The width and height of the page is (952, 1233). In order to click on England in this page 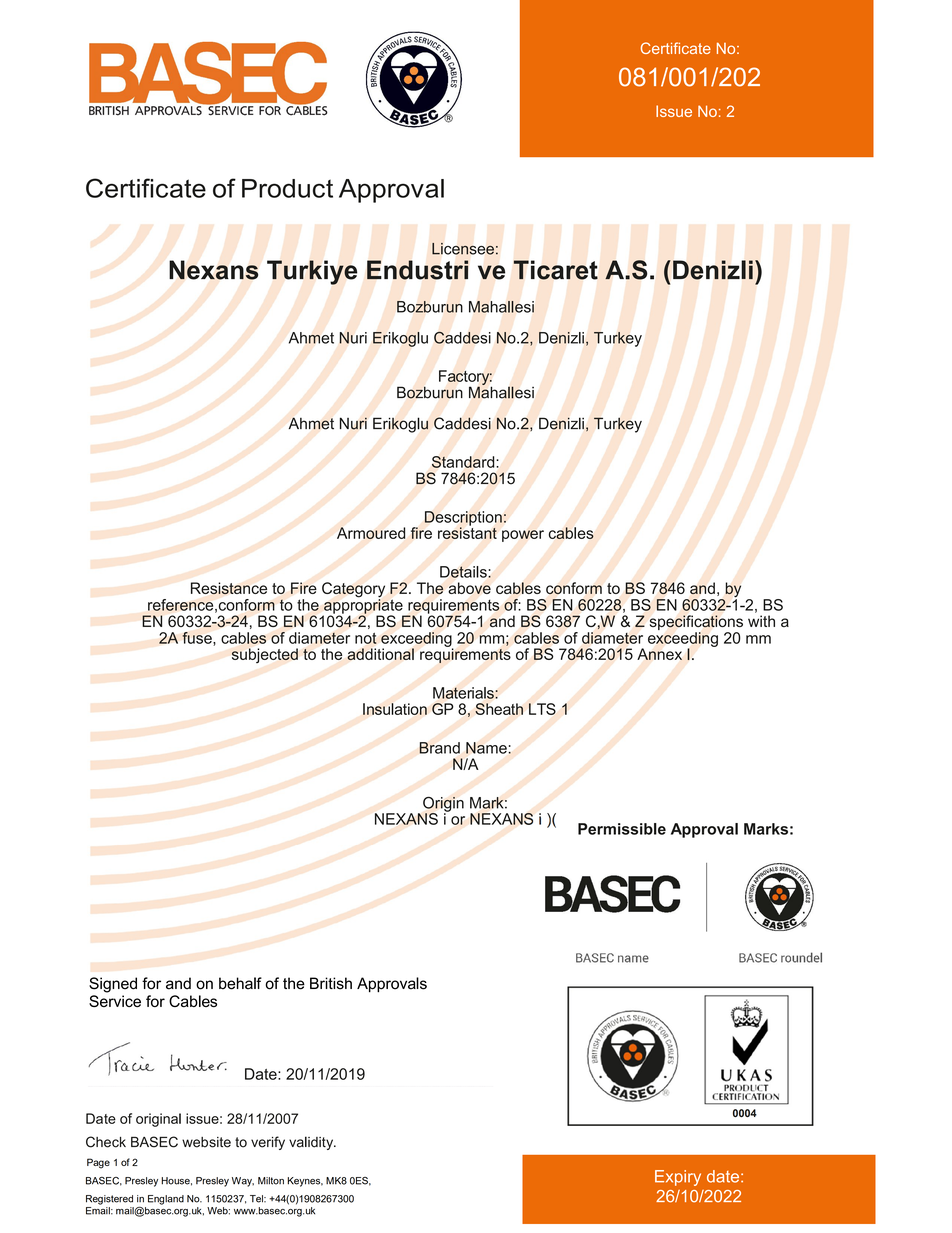, I will do `click(166, 1200)`.
